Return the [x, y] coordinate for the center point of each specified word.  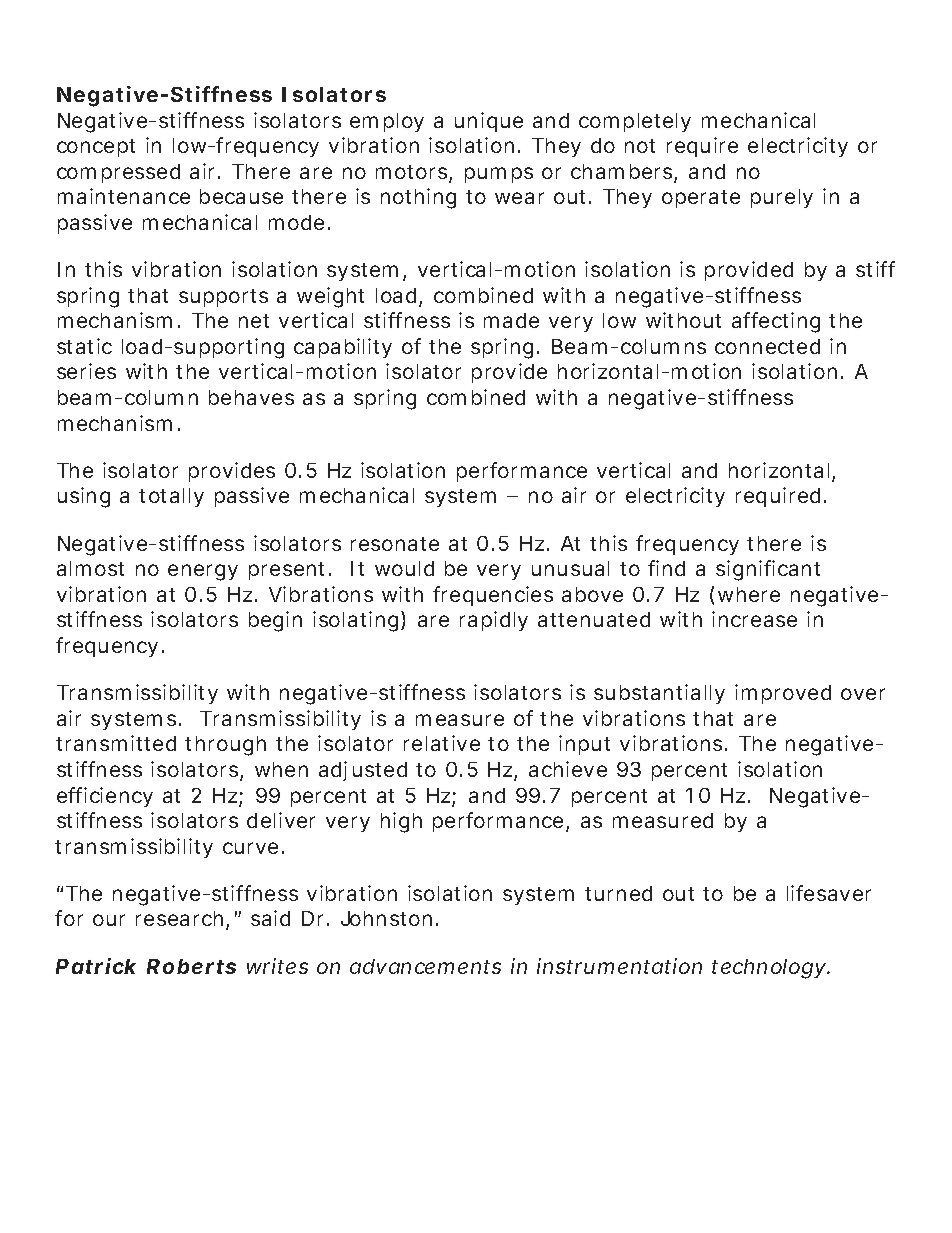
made [511, 320]
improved [783, 694]
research [182, 920]
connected [767, 346]
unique [489, 122]
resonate [395, 544]
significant [768, 570]
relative [442, 743]
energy [203, 572]
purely [782, 198]
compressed [118, 173]
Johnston [389, 918]
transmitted [116, 743]
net [254, 321]
